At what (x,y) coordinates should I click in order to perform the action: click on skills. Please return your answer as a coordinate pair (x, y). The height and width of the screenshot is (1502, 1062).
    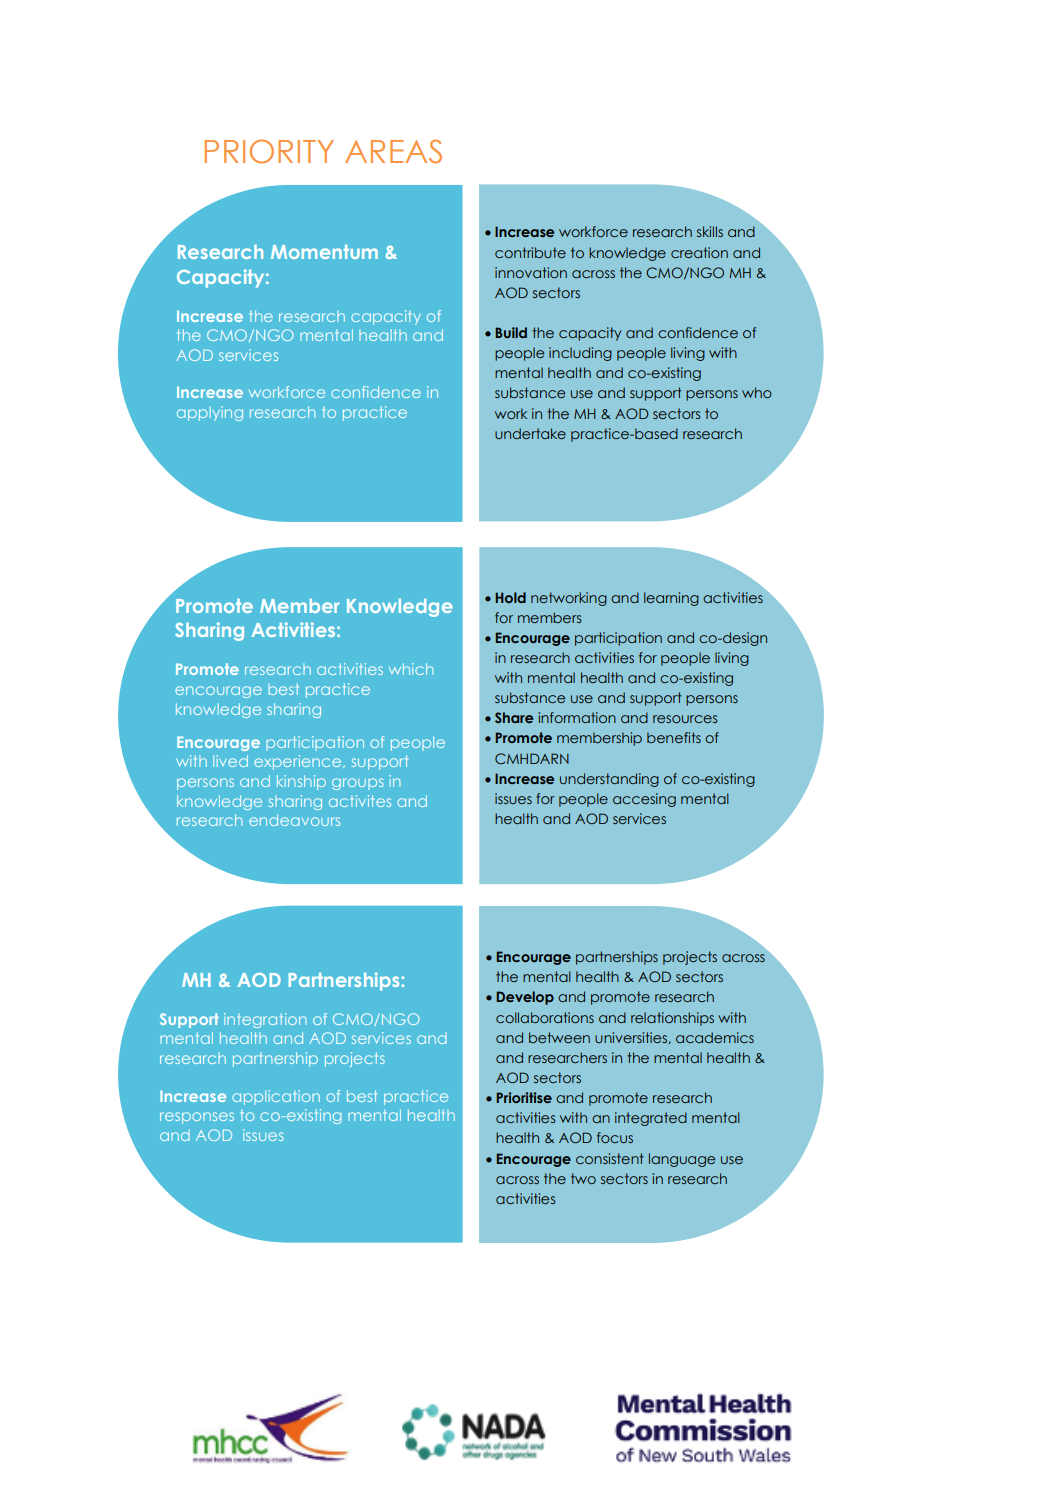
    Looking at the image, I should click on (710, 231).
